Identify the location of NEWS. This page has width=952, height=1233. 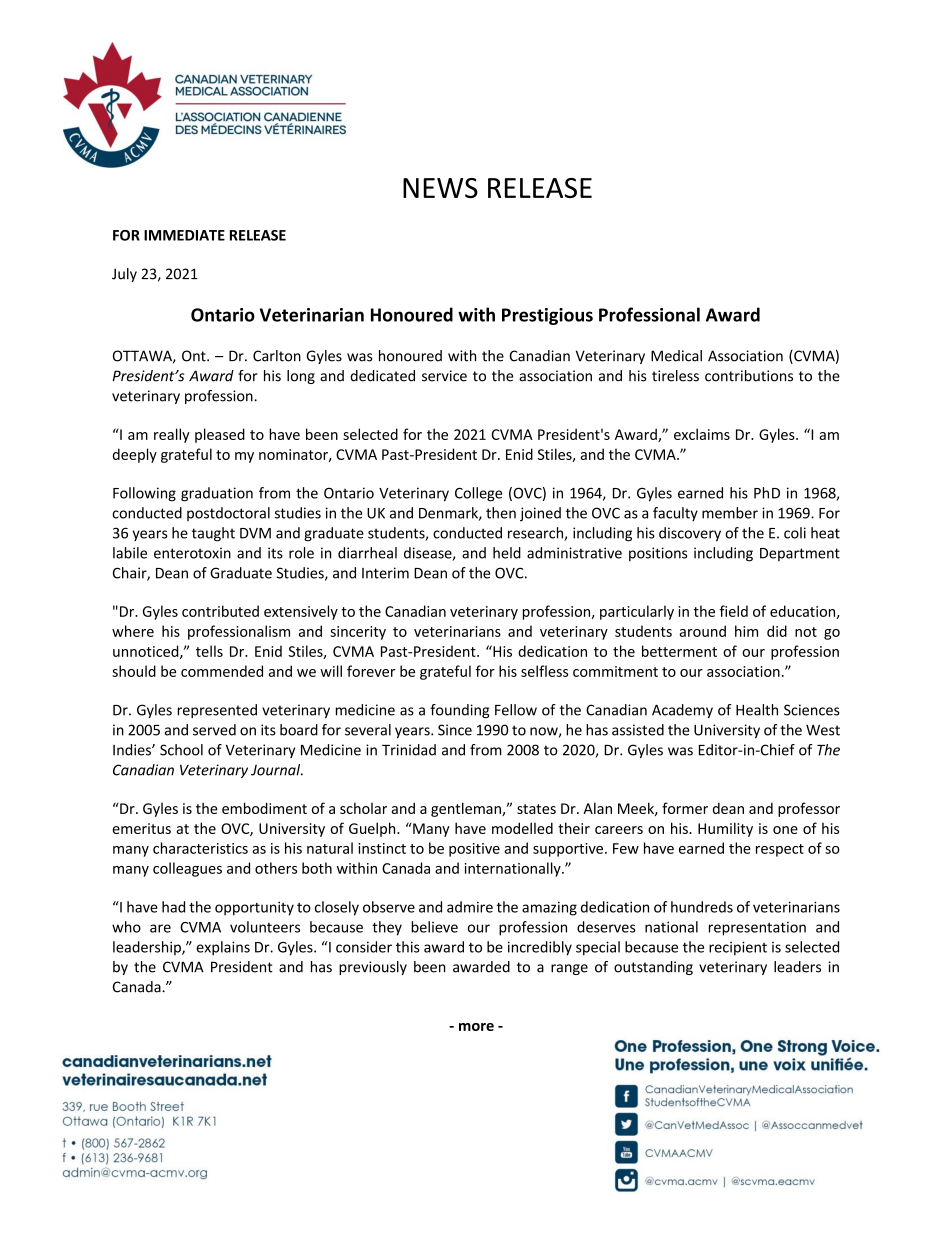
(440, 188).
